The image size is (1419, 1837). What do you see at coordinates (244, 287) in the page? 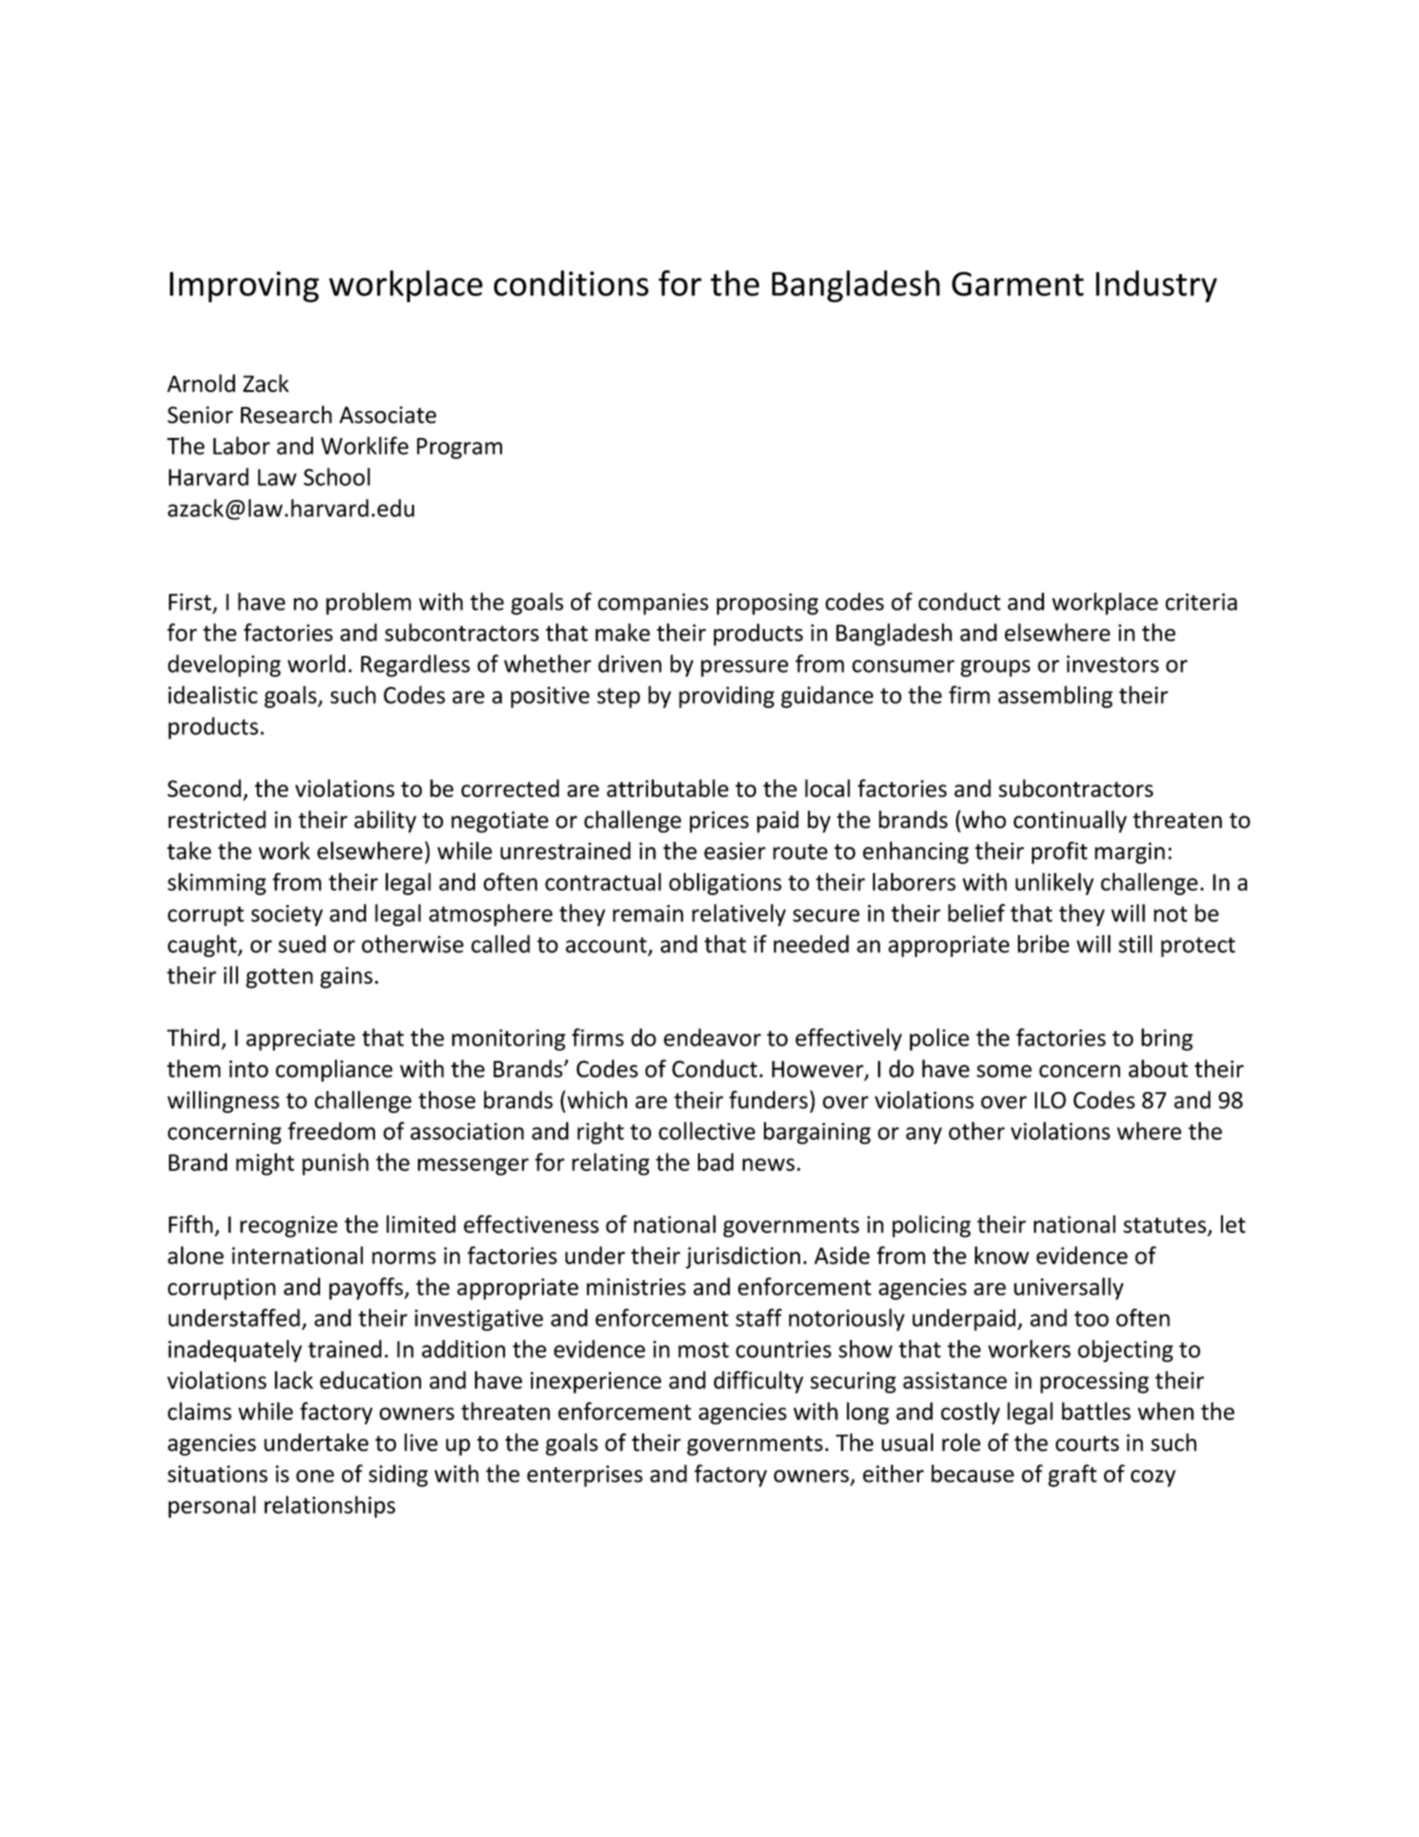
I see `Improving` at bounding box center [244, 287].
